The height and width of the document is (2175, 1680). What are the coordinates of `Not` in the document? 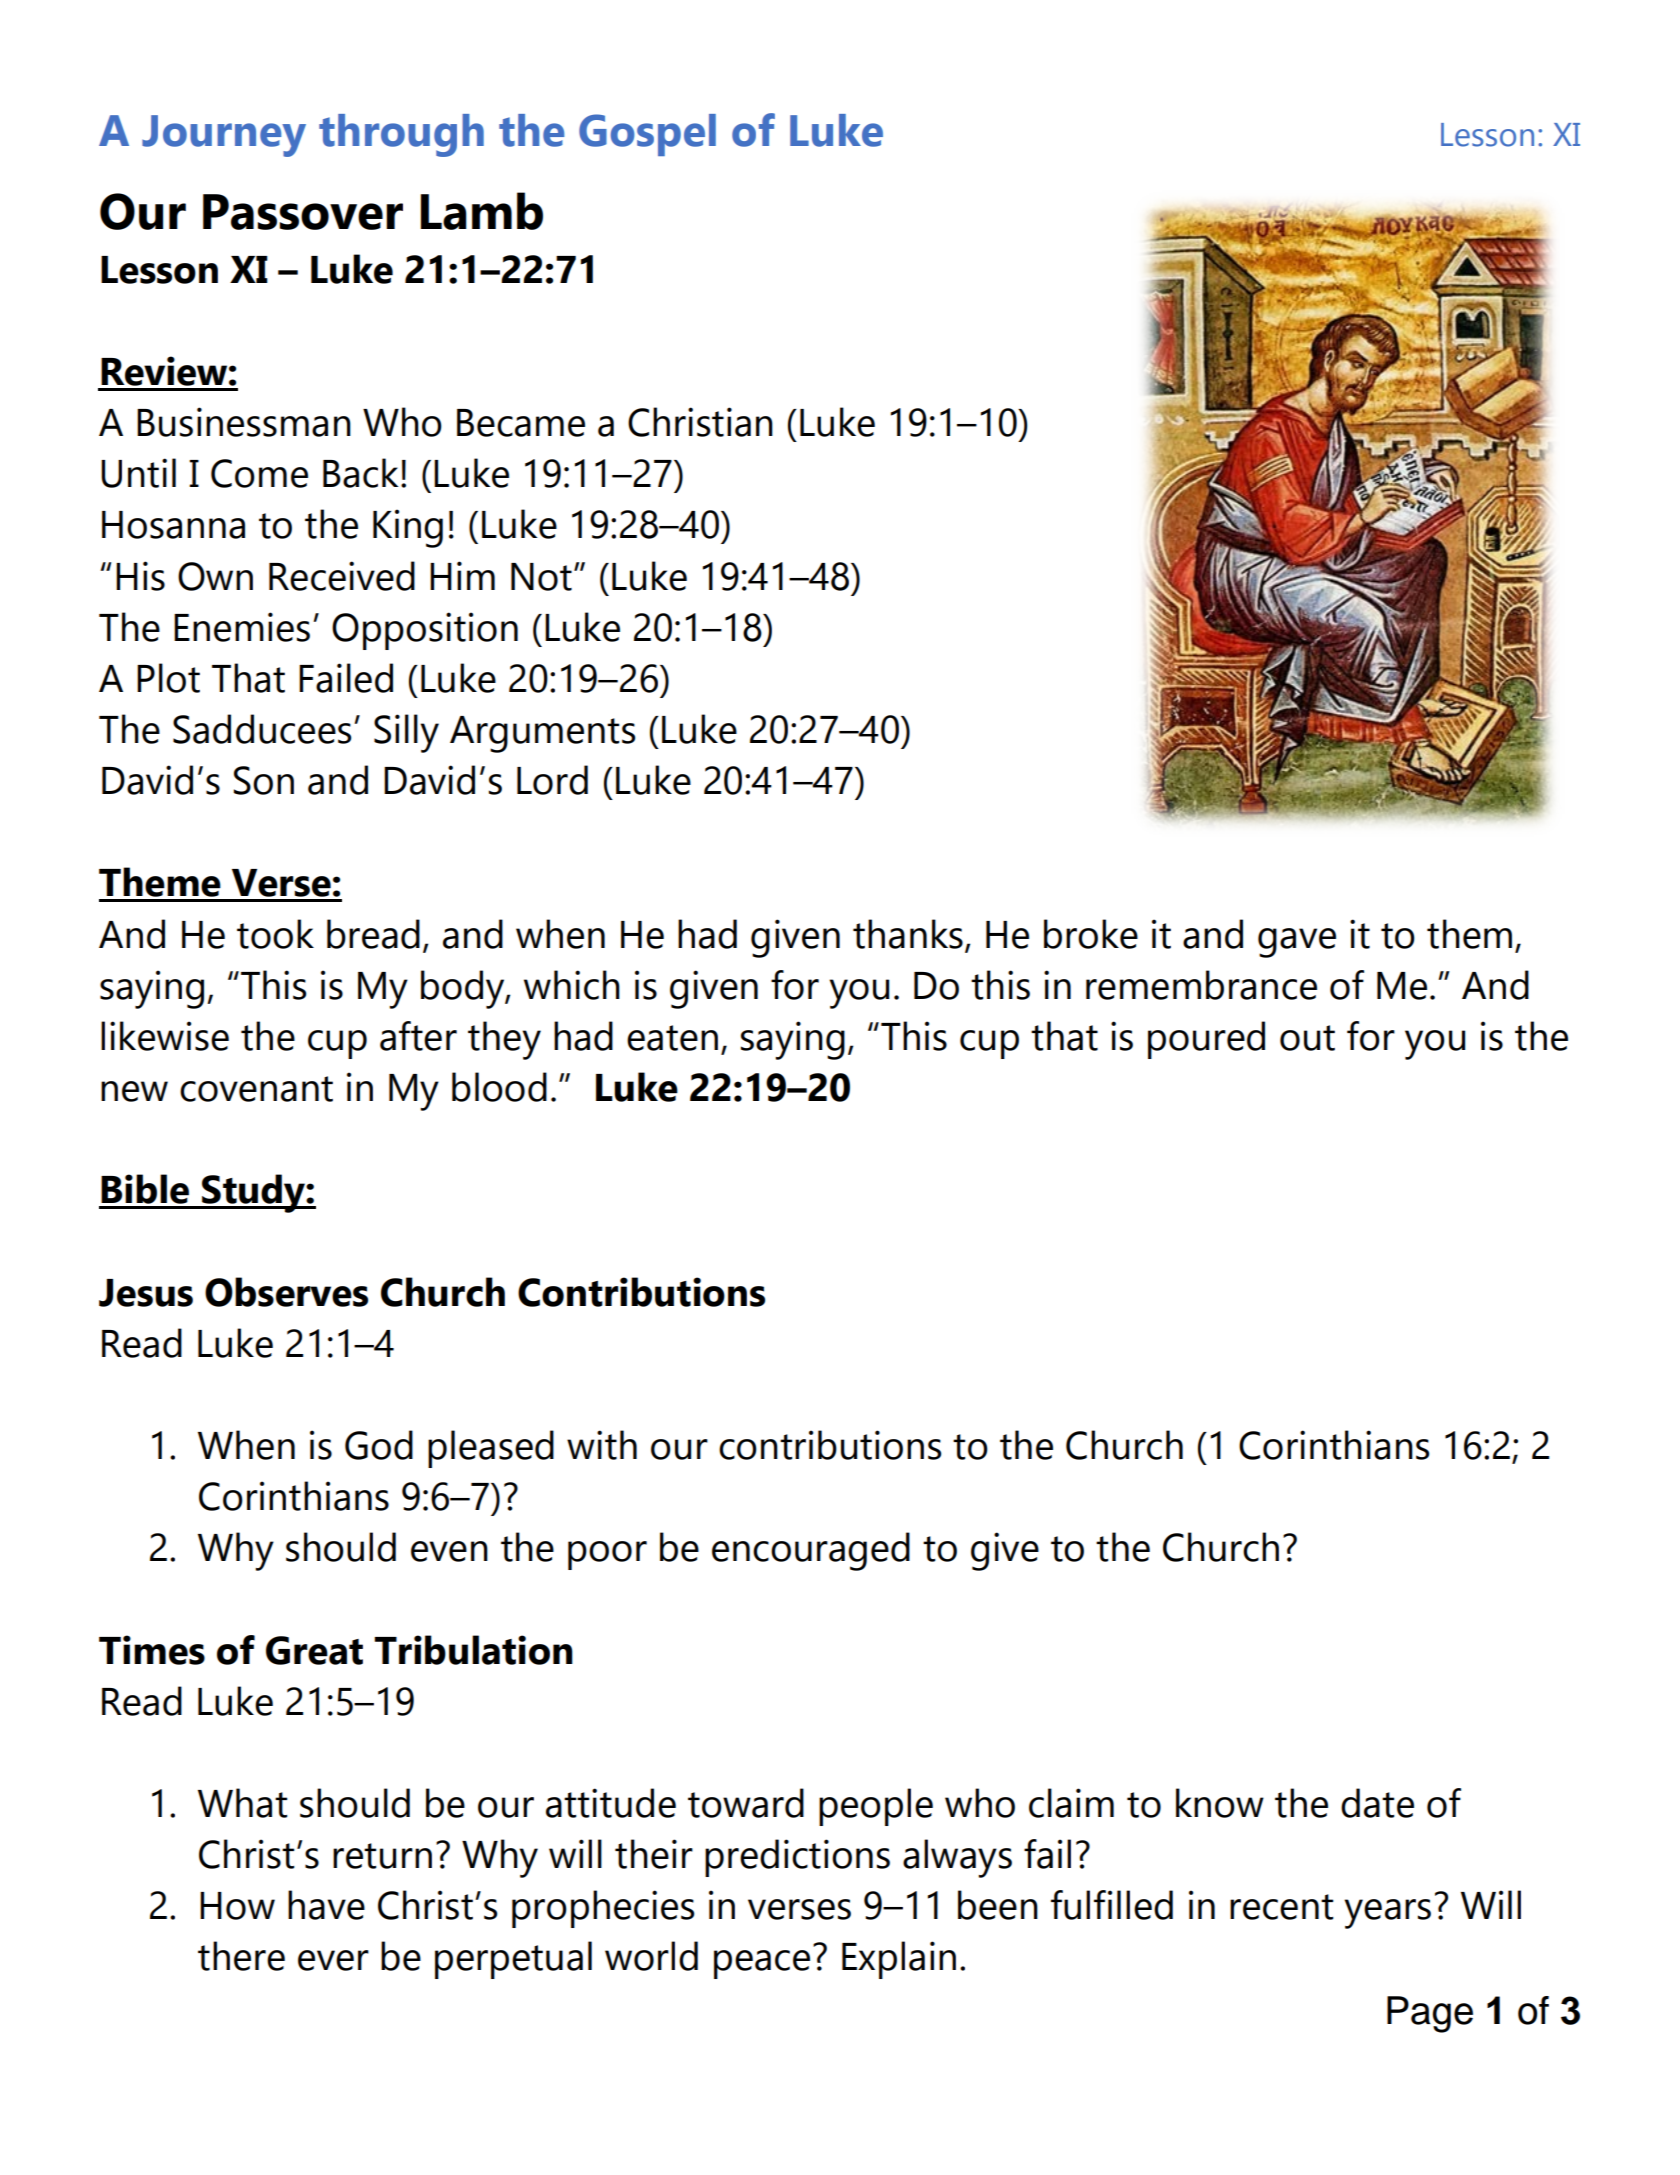 It's located at (541, 577).
